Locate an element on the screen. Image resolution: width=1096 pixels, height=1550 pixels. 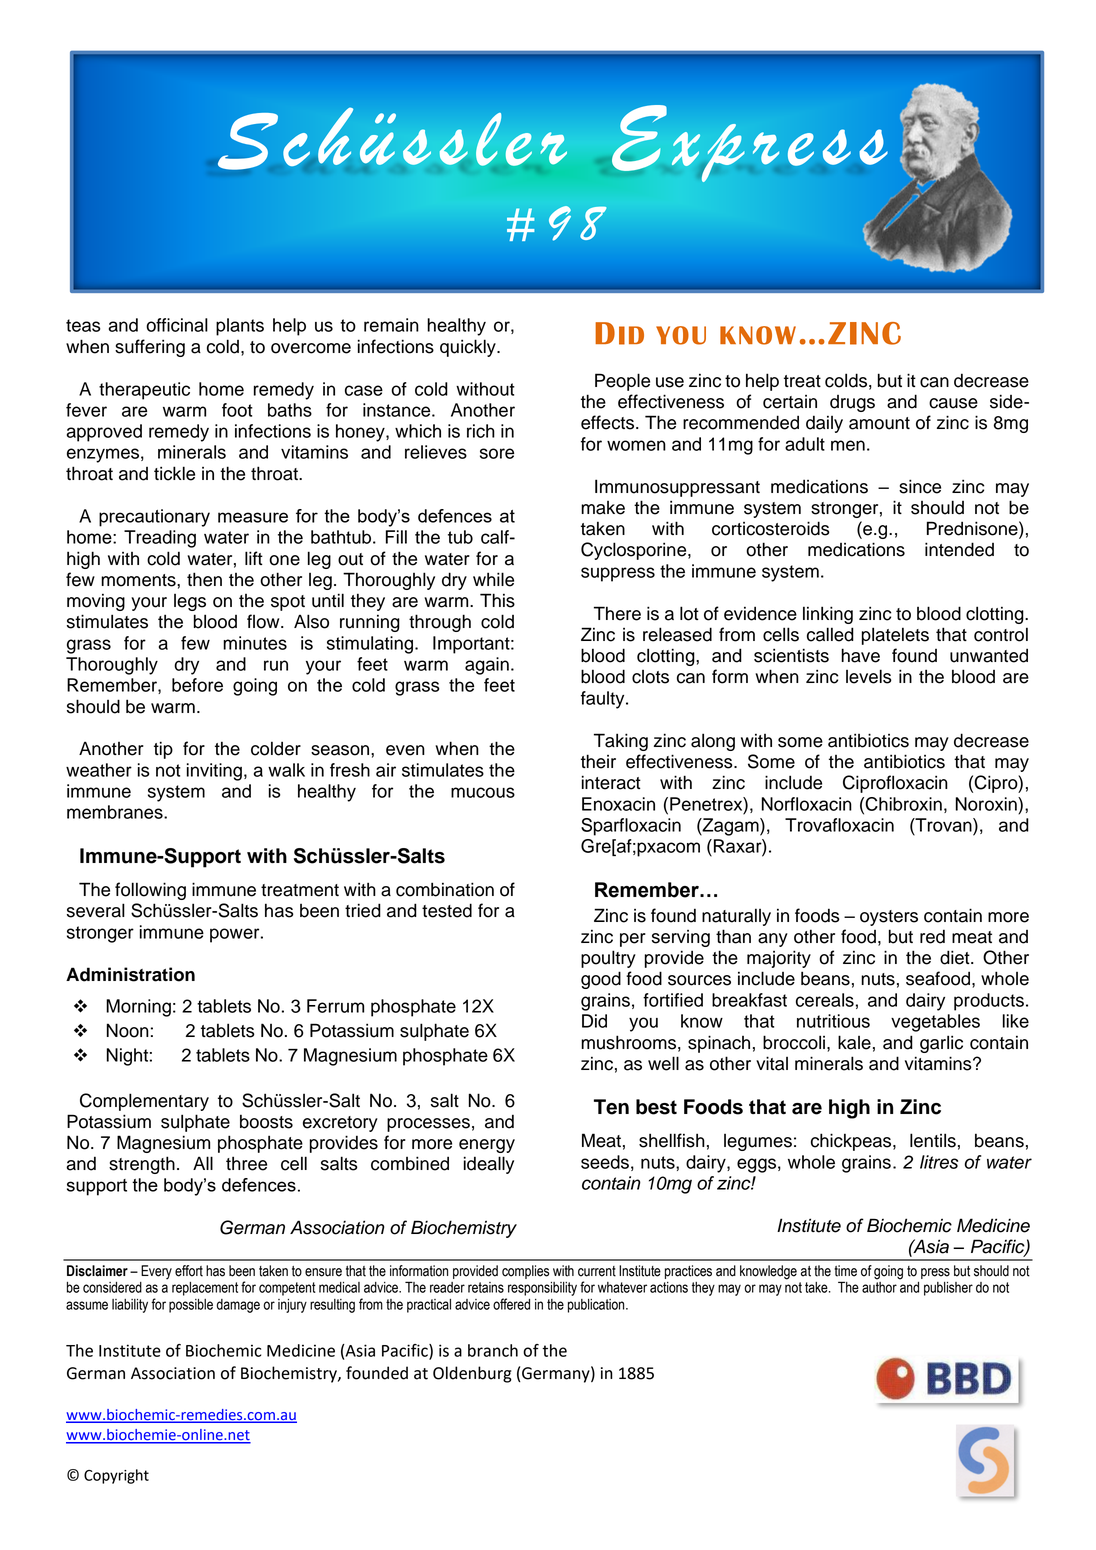
inviting is located at coordinates (214, 772).
